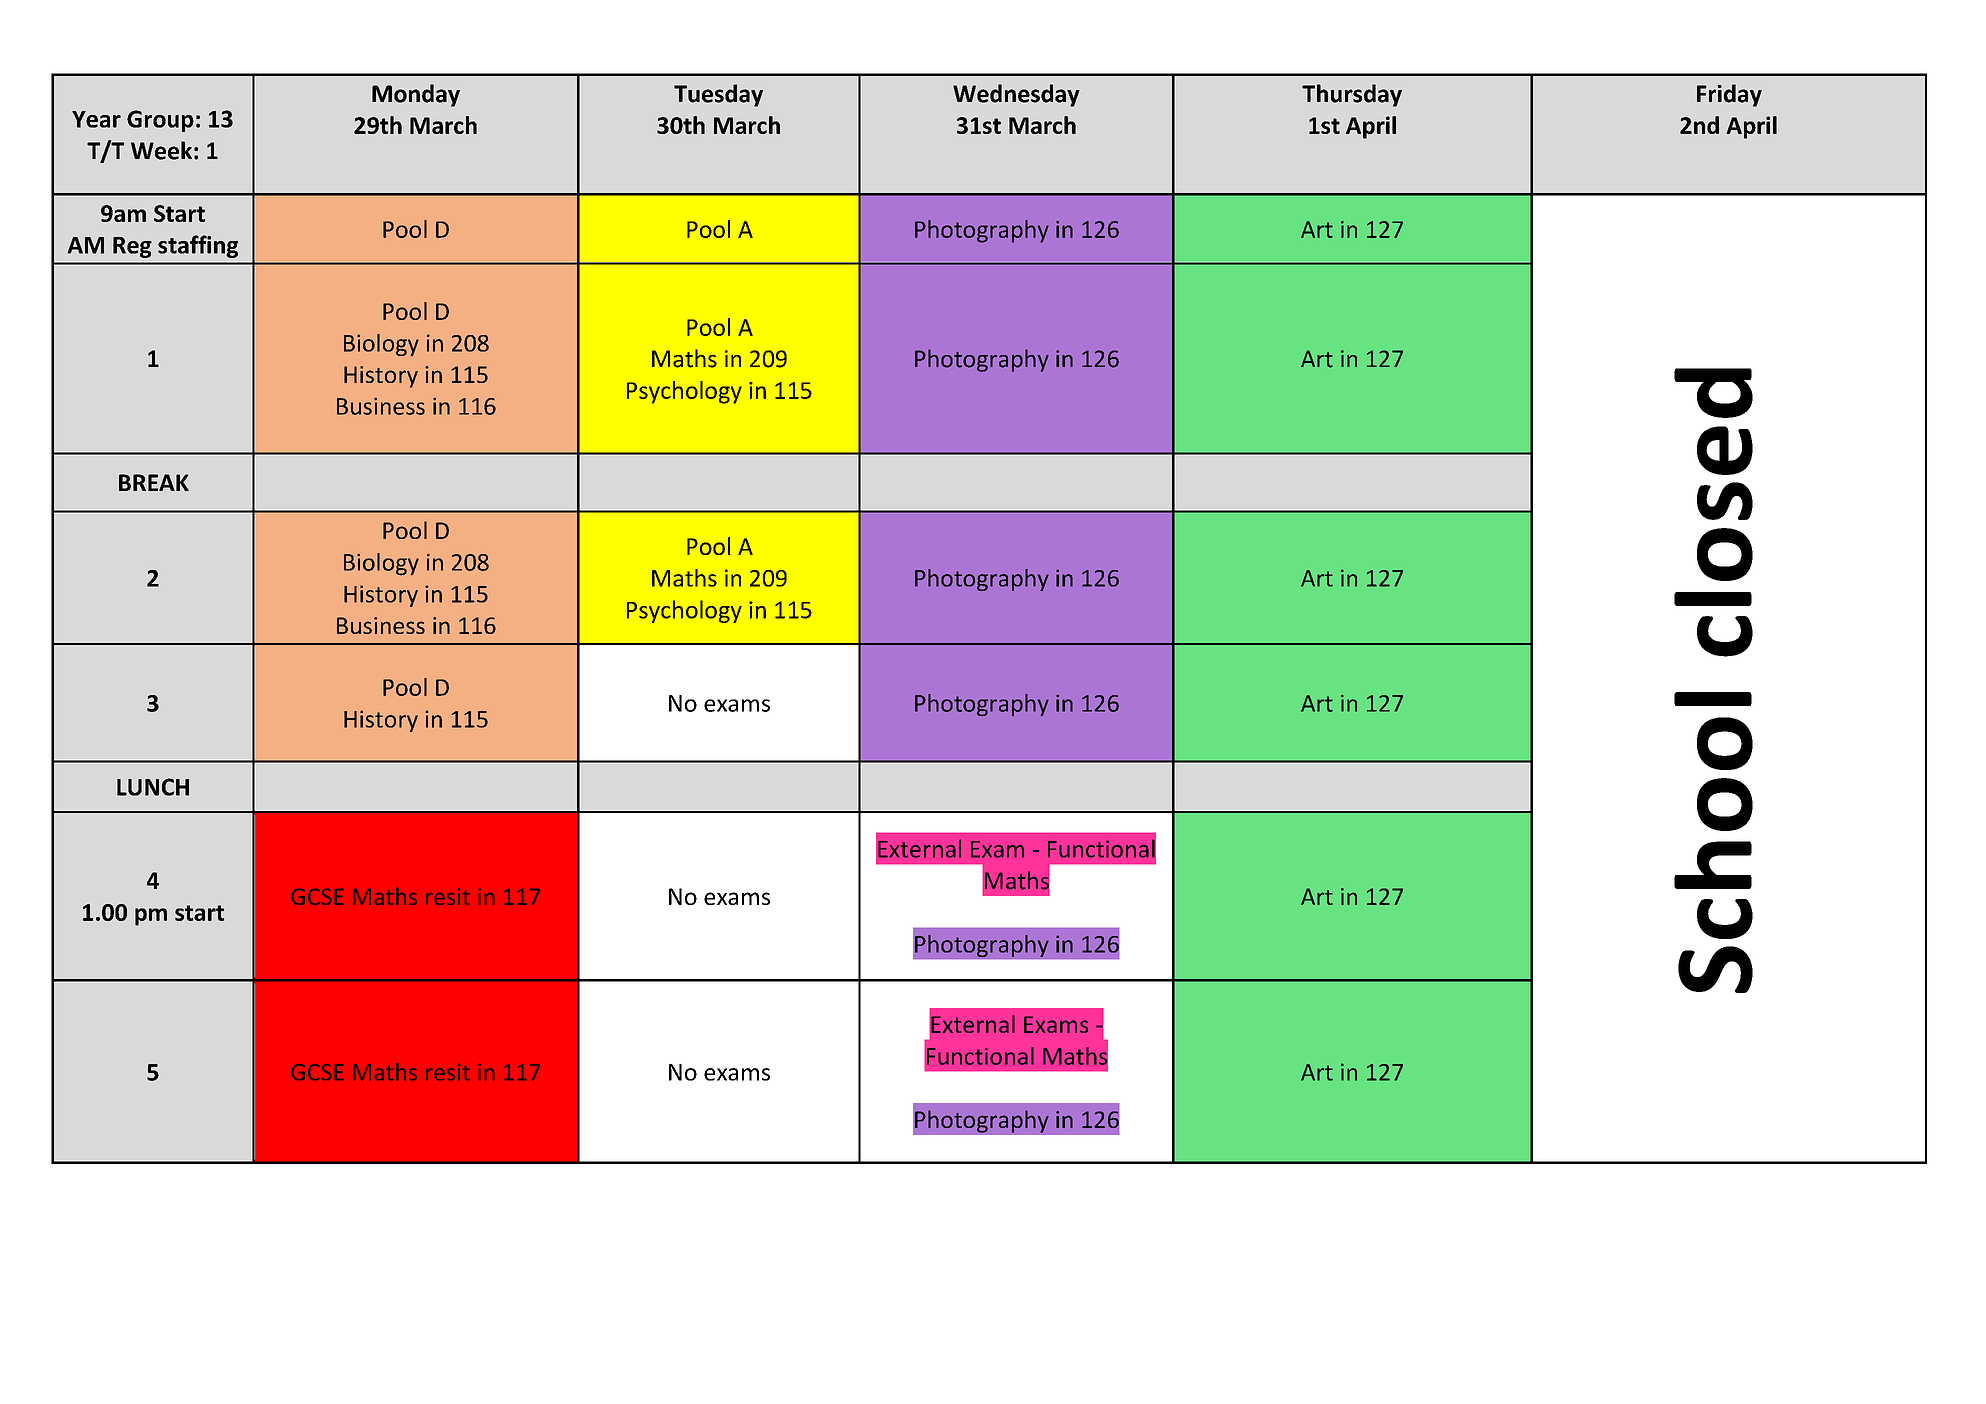 The width and height of the image is (1986, 1404). What do you see at coordinates (160, 121) in the image?
I see `Group` at bounding box center [160, 121].
